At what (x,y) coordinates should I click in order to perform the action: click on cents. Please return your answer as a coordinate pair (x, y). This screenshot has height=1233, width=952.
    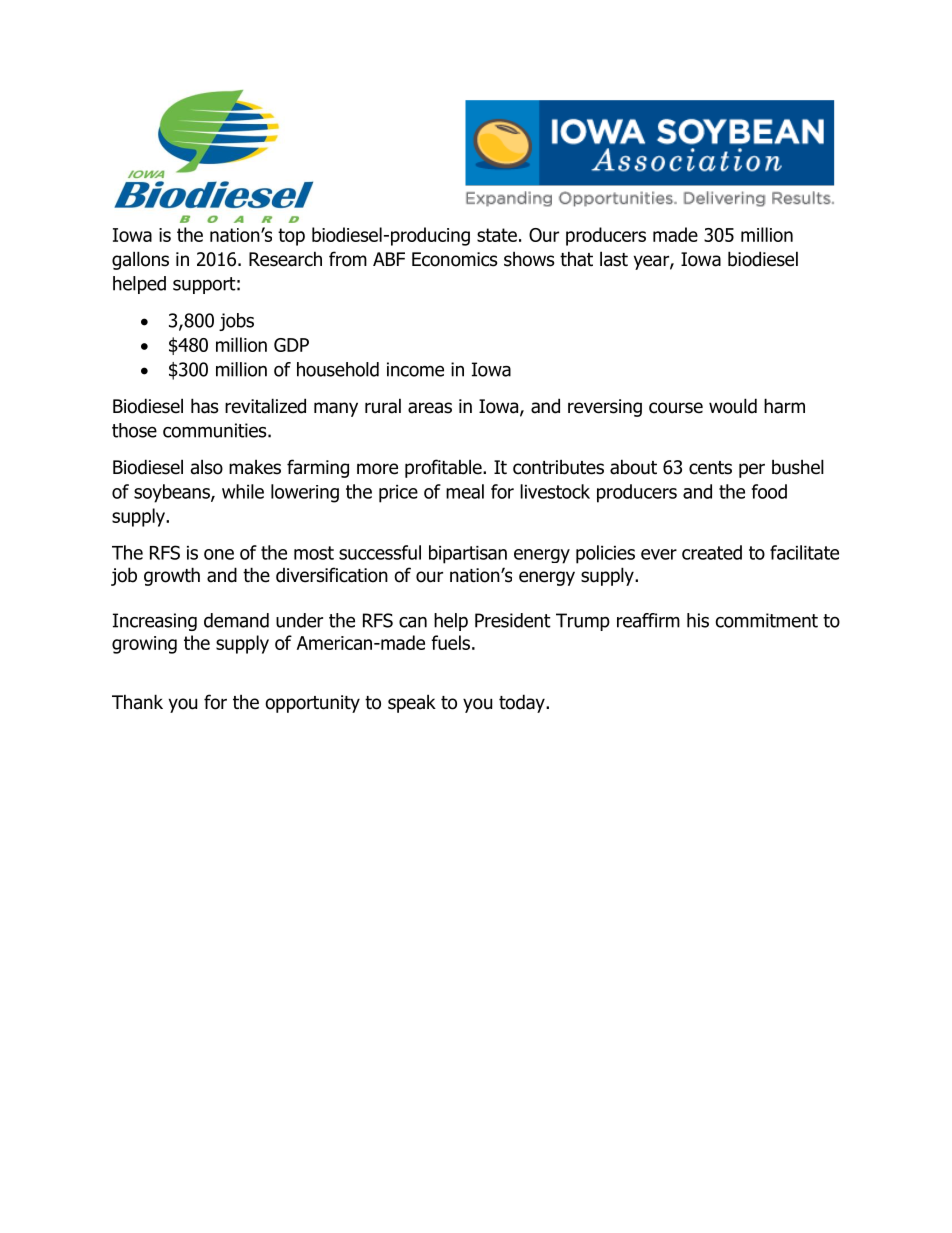
    Looking at the image, I should click on (710, 468).
